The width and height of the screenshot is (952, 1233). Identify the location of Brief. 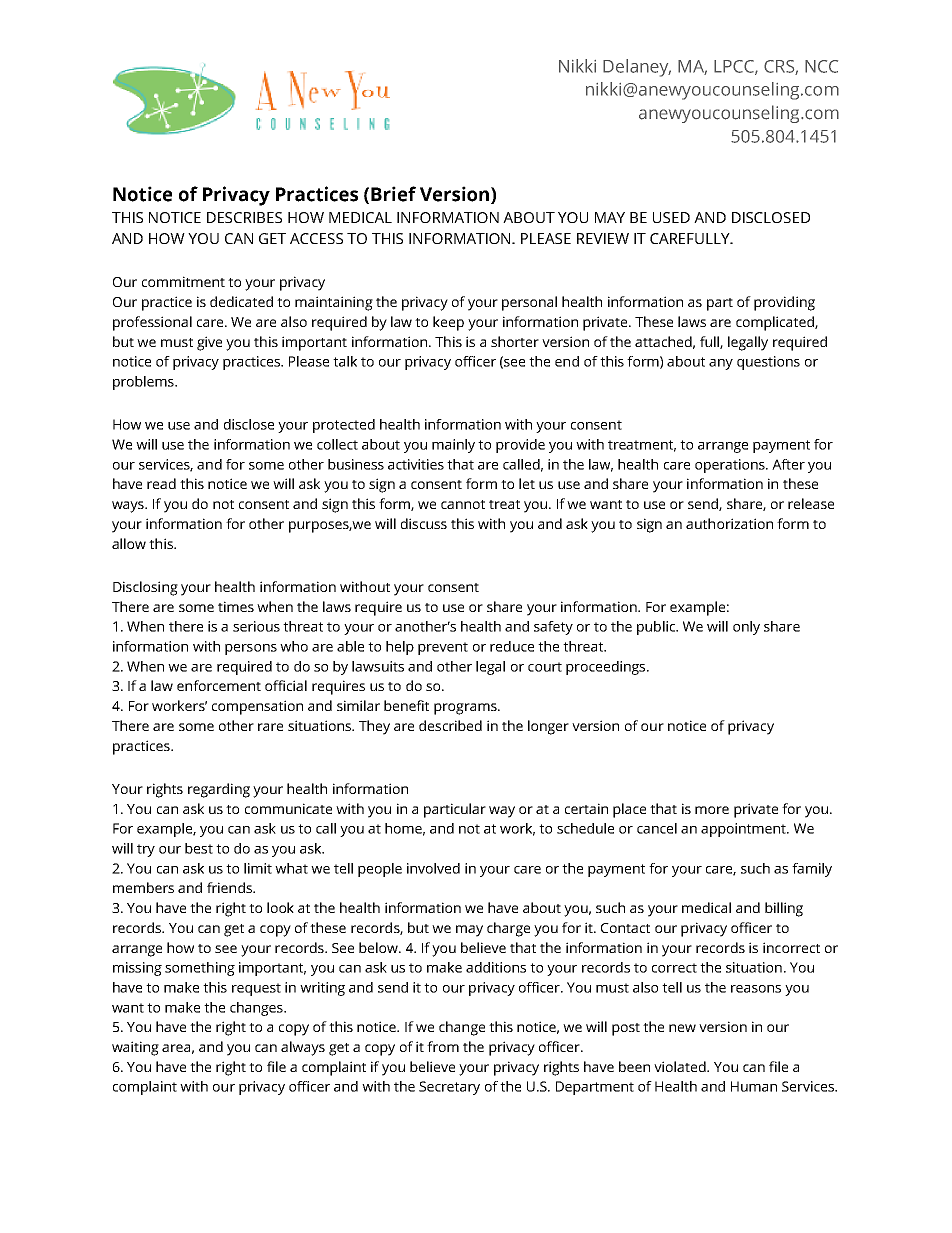
(393, 194).
